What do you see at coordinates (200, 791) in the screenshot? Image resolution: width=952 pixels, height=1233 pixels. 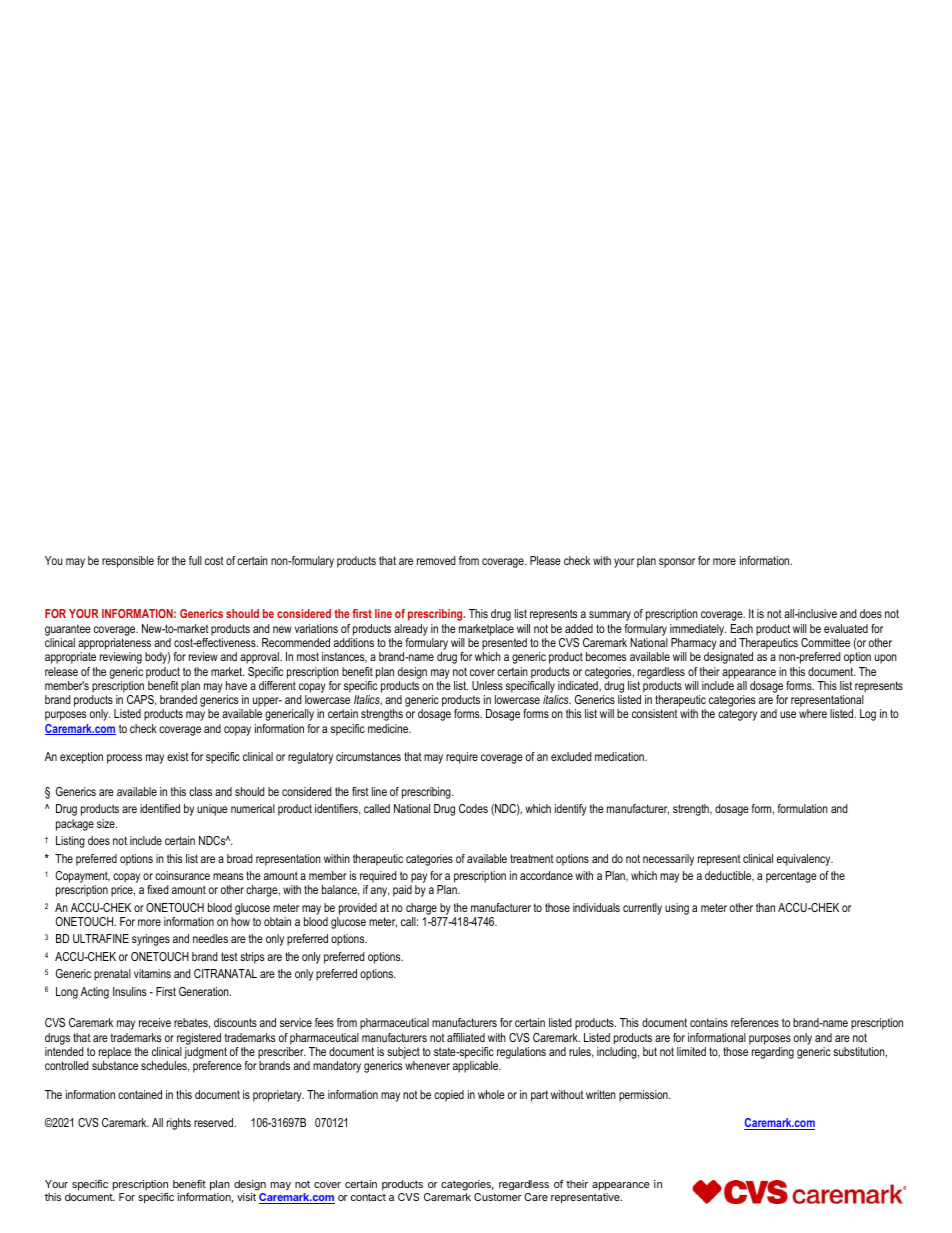 I see `class` at bounding box center [200, 791].
